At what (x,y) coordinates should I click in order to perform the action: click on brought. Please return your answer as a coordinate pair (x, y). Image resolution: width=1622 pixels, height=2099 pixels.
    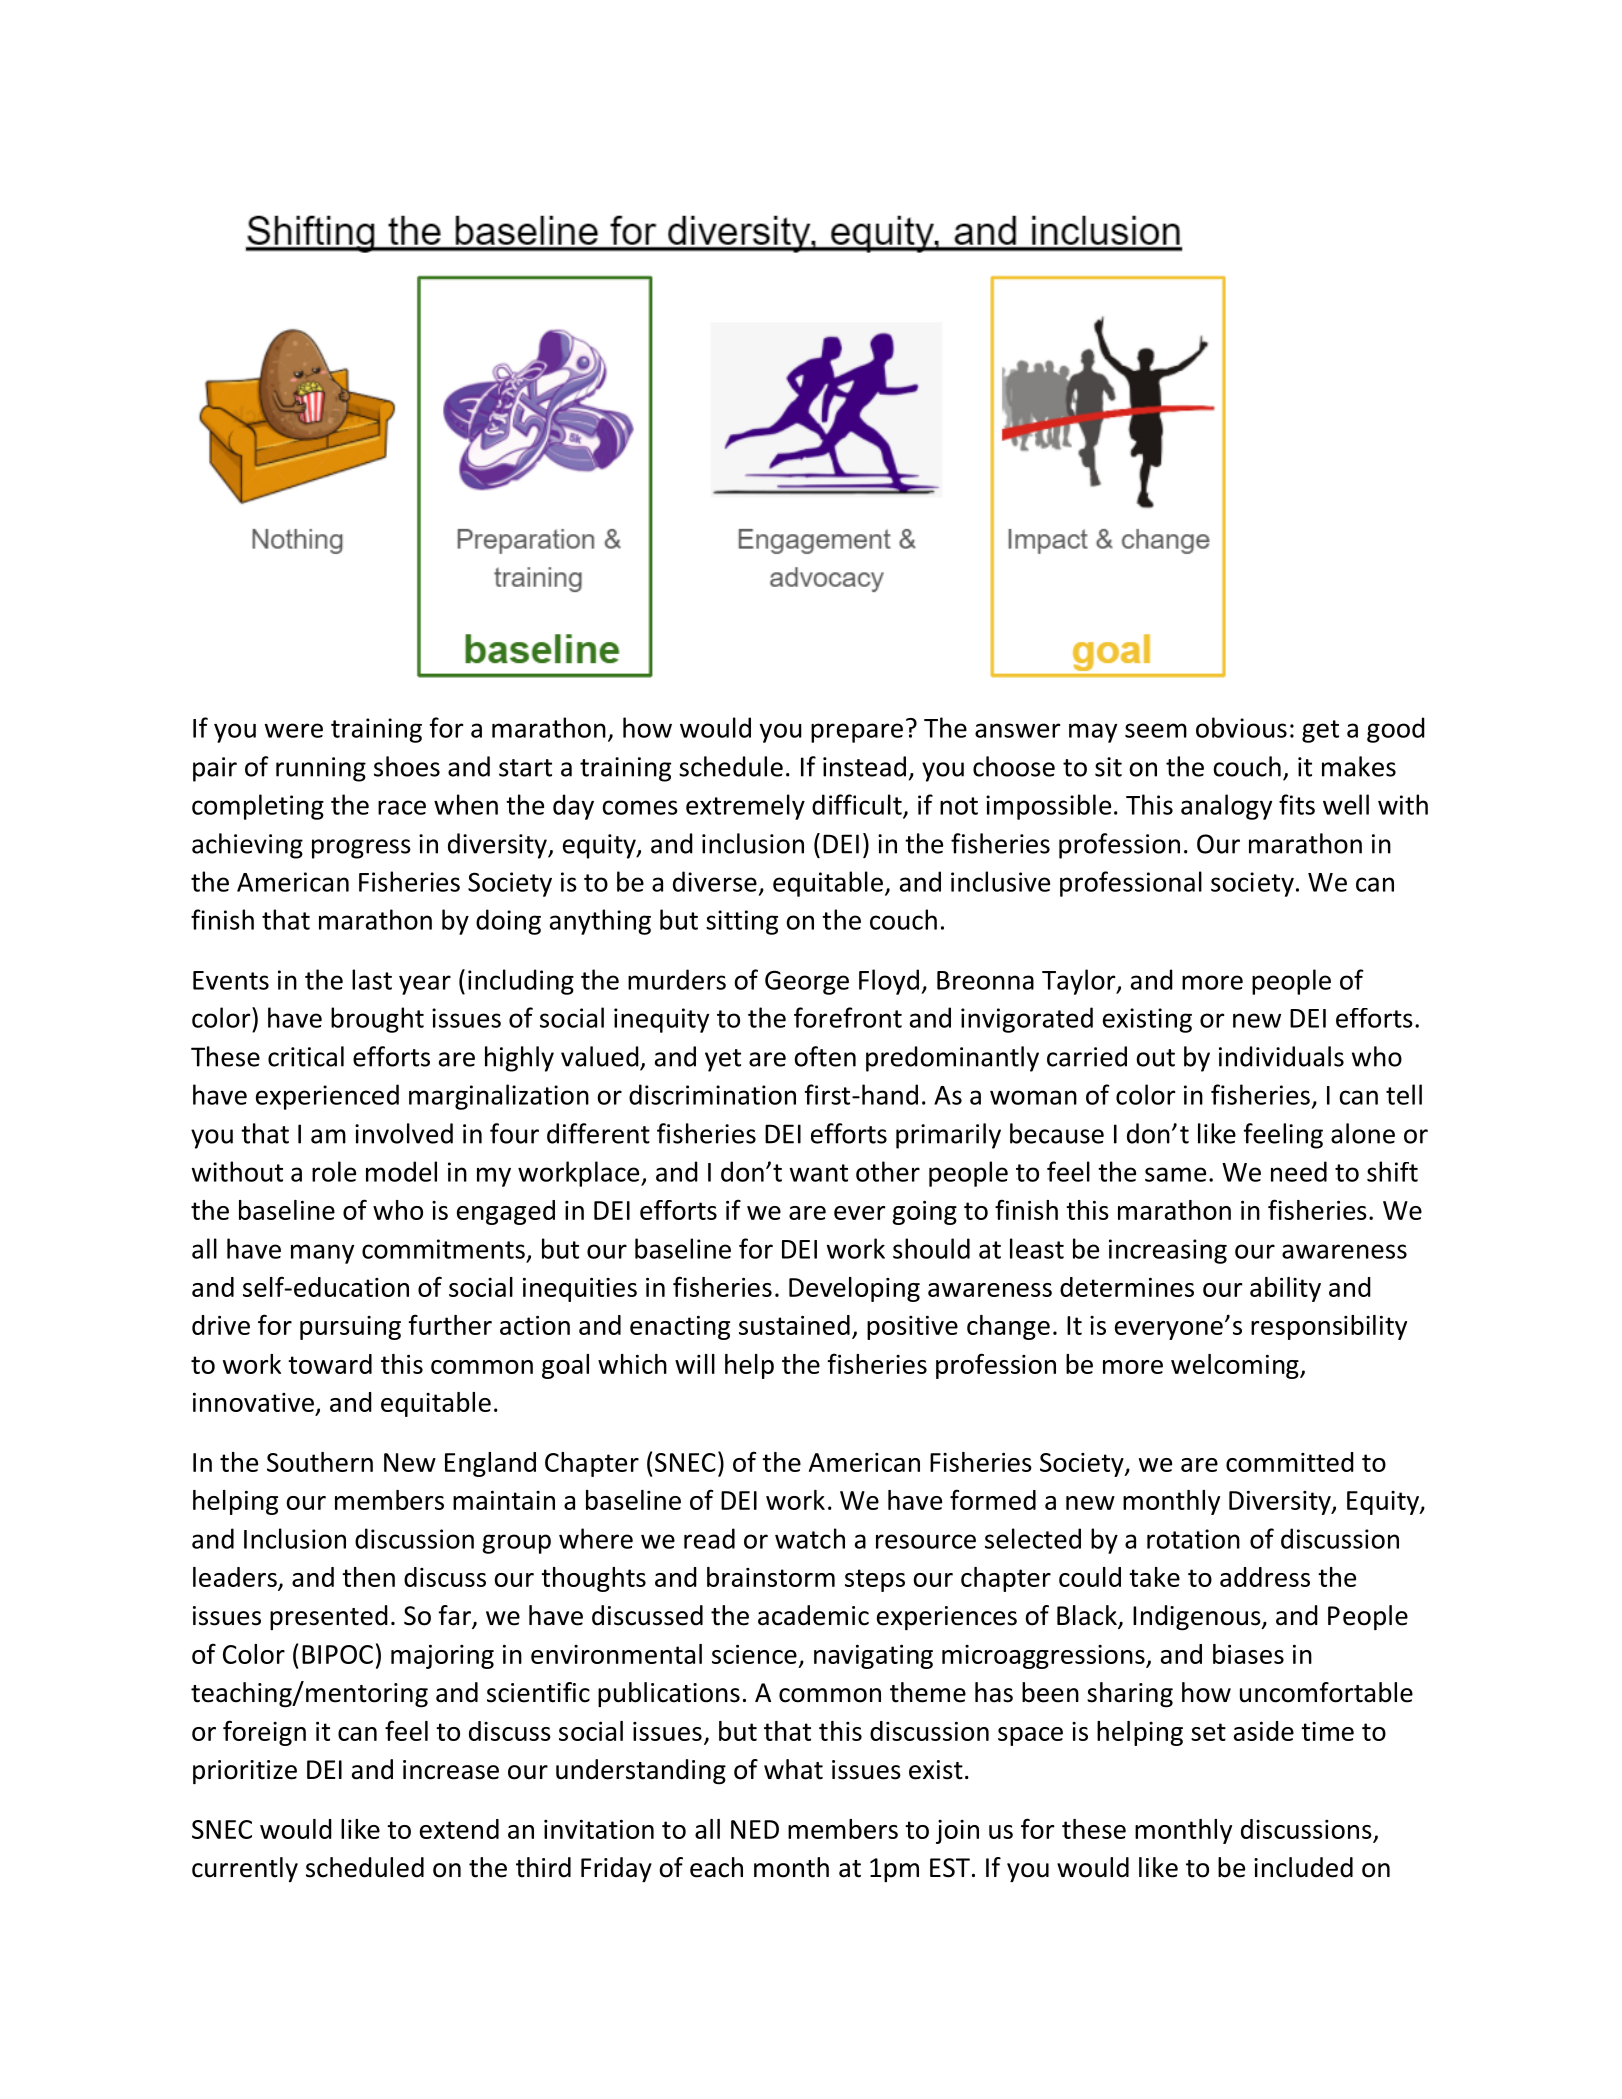
    Looking at the image, I should click on (377, 1020).
